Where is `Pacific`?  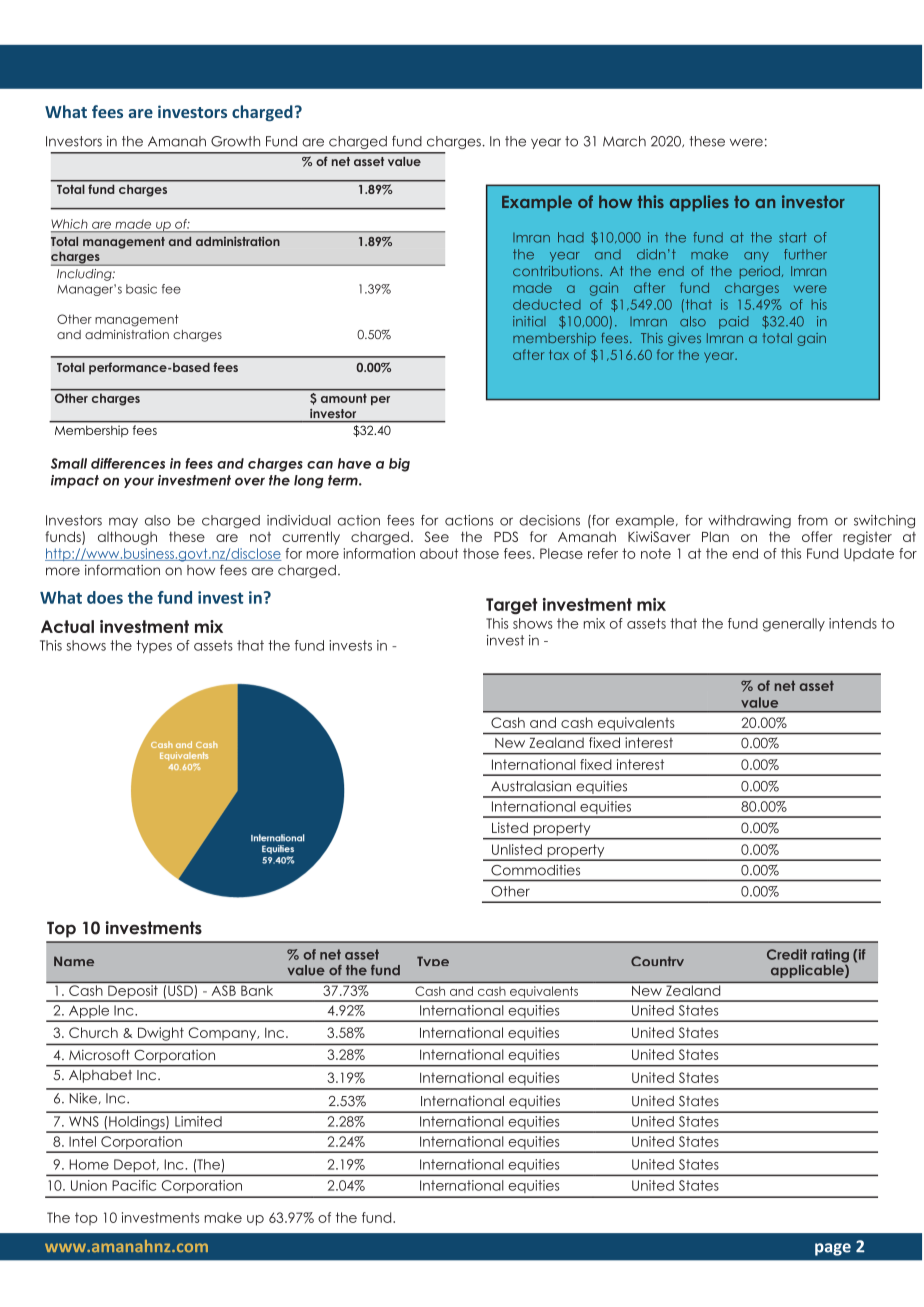
Pacific is located at coordinates (134, 1185).
